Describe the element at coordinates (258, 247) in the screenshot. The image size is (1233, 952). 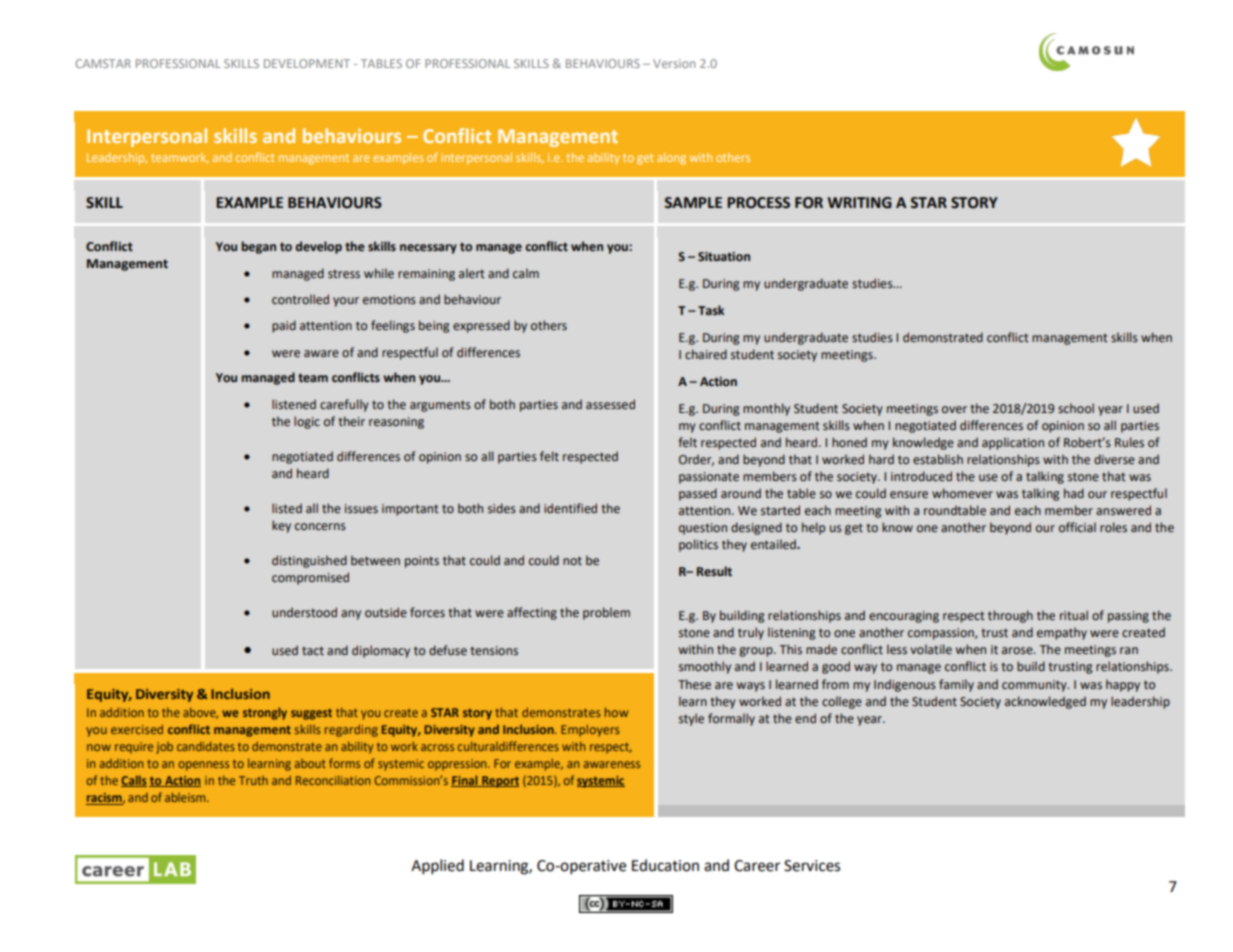
I see `began` at that location.
